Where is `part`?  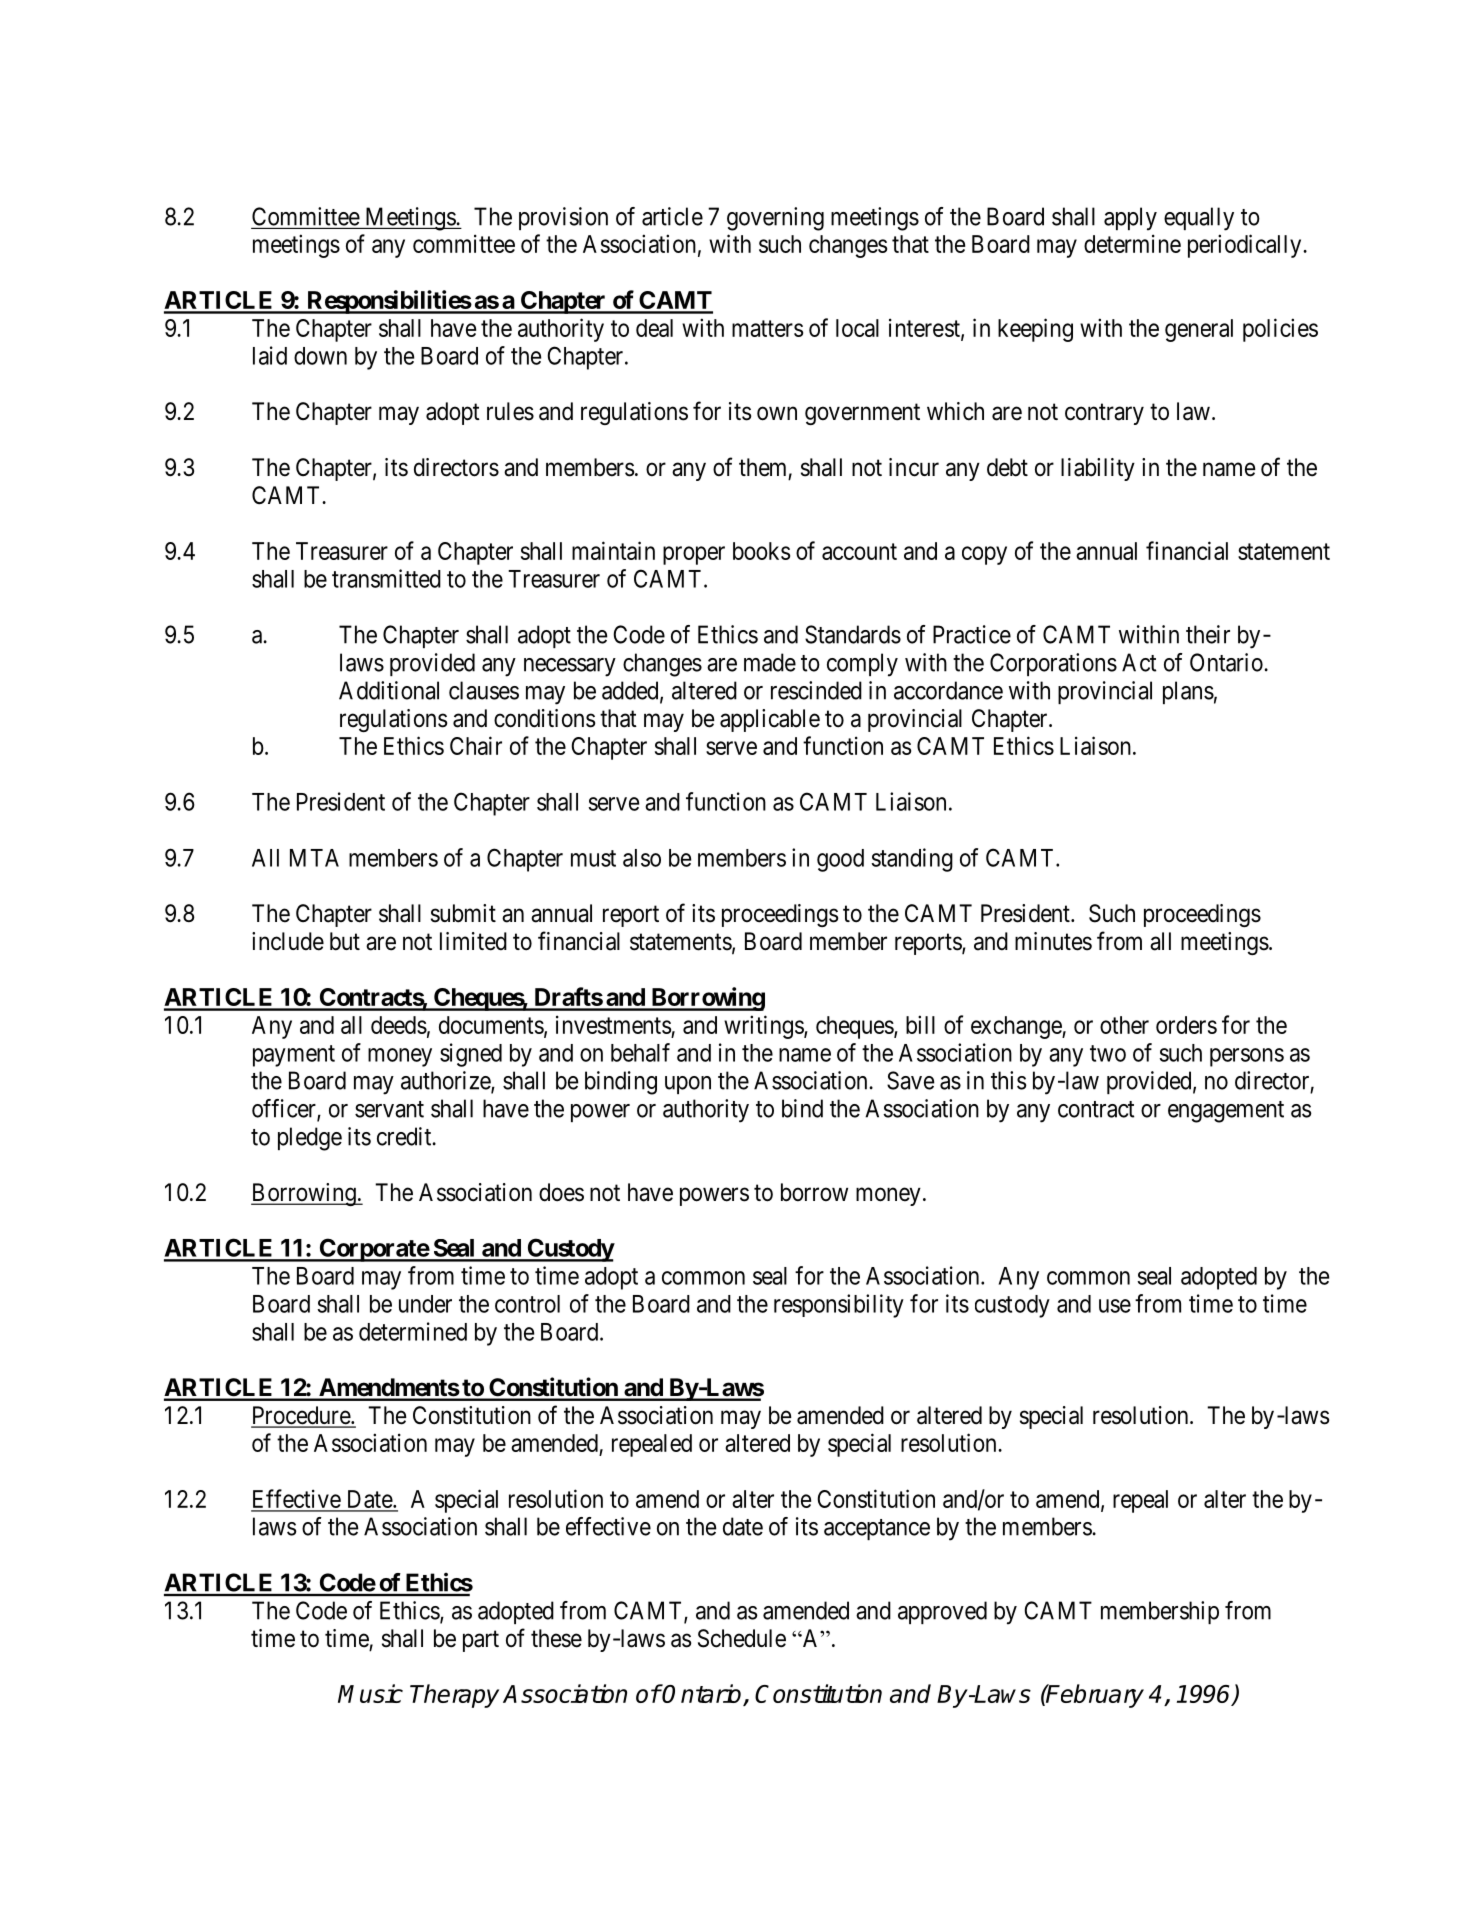
part is located at coordinates (481, 1641).
